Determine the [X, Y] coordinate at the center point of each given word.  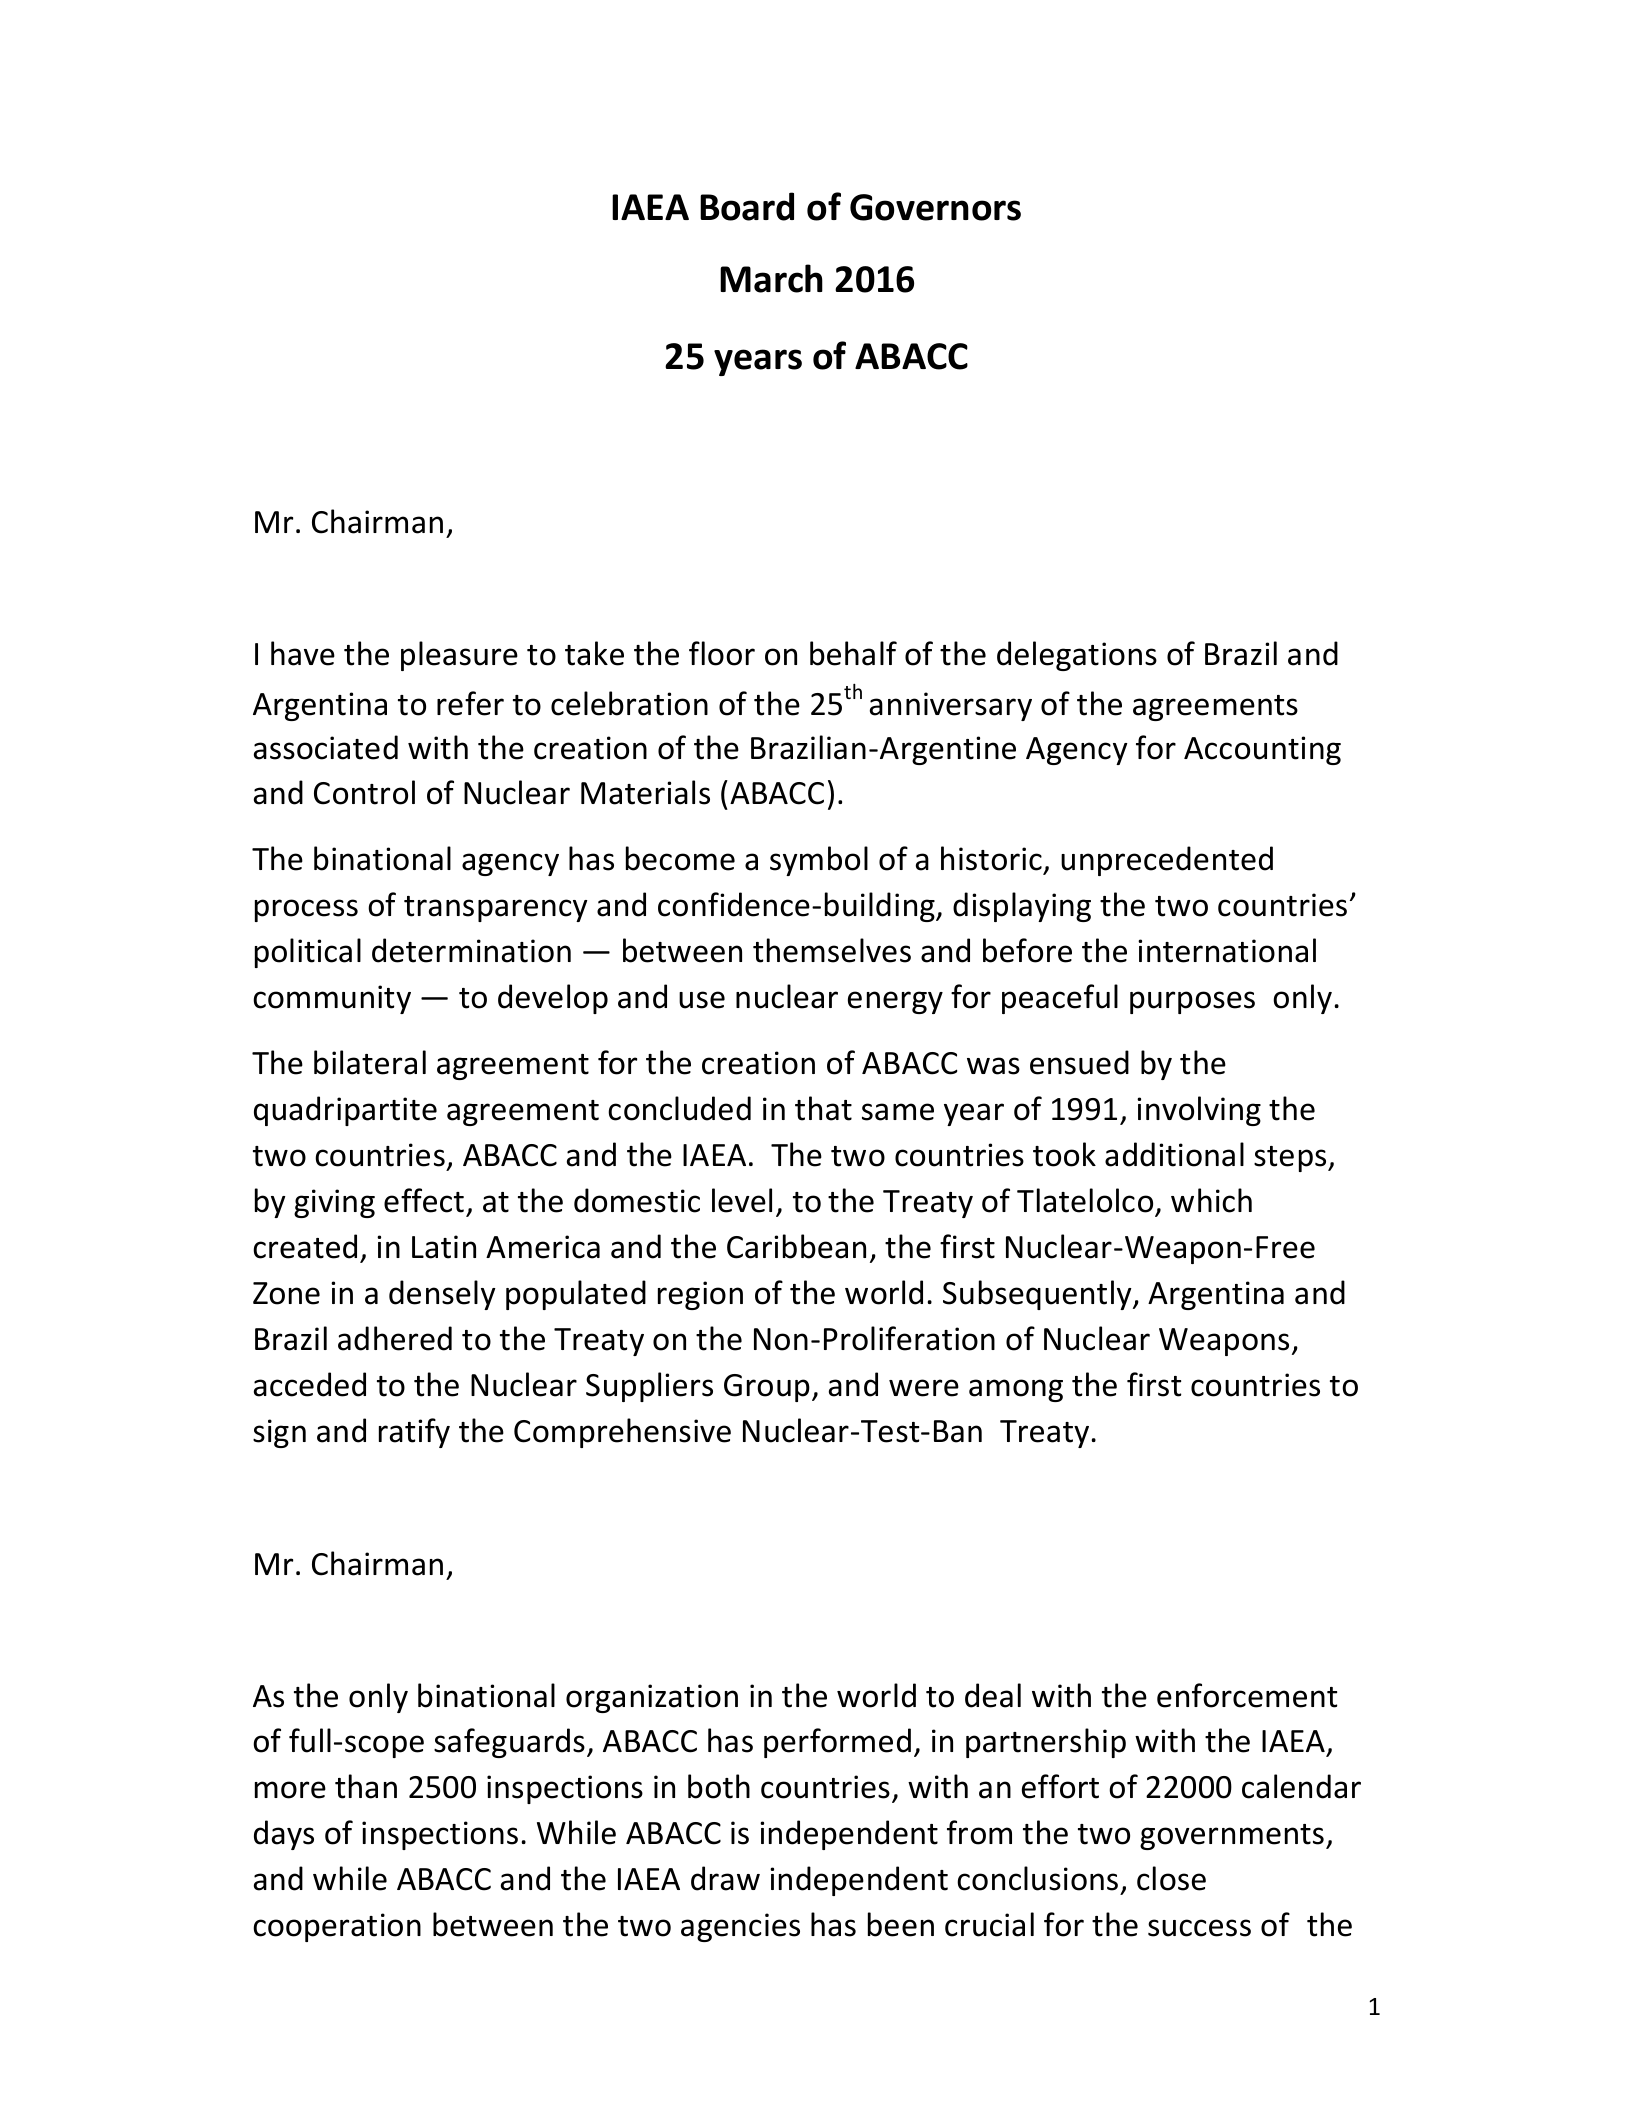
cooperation [337, 1927]
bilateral [370, 1062]
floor [722, 653]
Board [747, 206]
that [823, 1108]
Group [767, 1388]
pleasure [459, 656]
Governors [935, 207]
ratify [414, 1433]
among [1016, 1390]
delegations [1077, 656]
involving [1199, 1111]
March [771, 278]
